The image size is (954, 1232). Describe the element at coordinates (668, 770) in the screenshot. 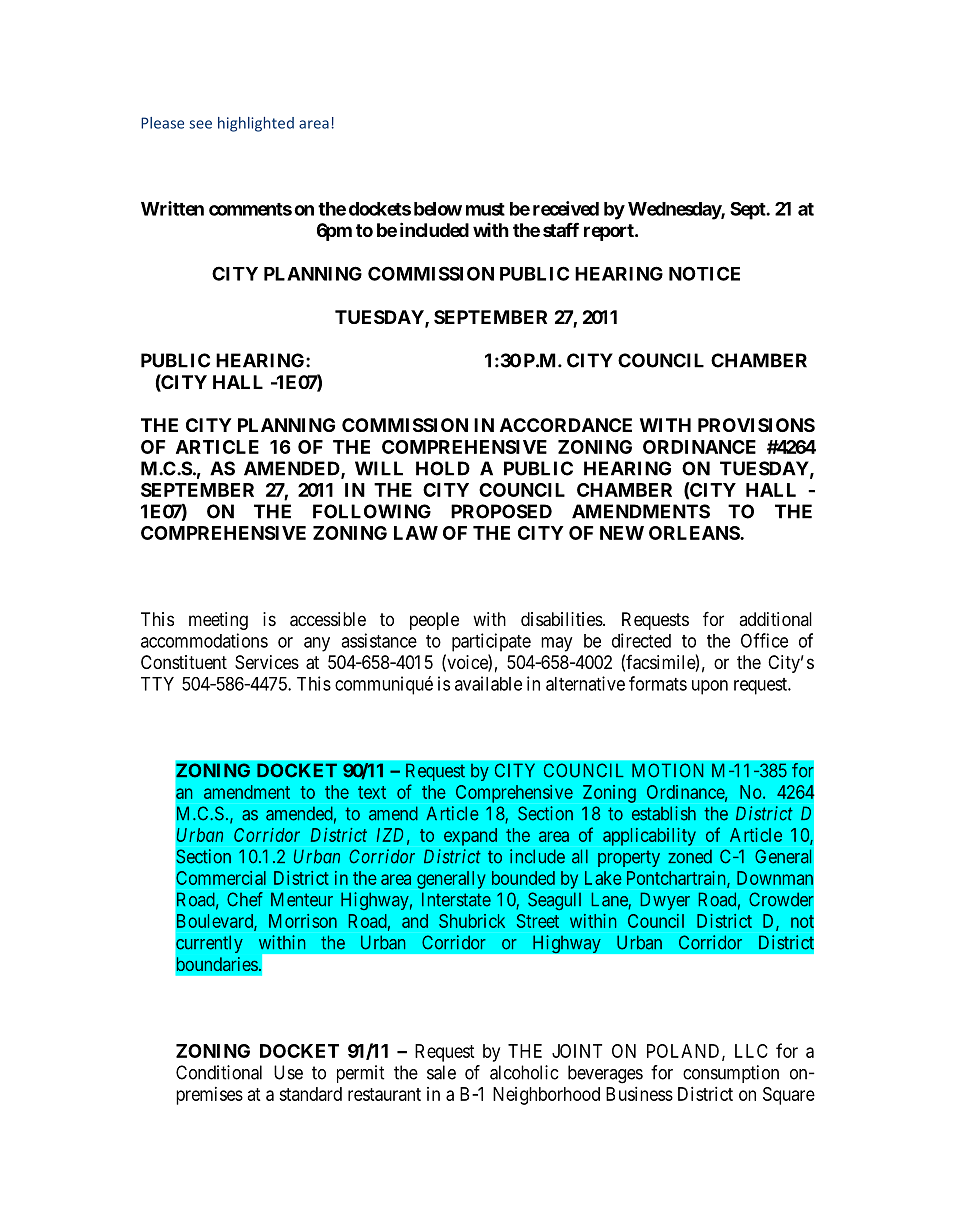

I see `MOTION` at that location.
